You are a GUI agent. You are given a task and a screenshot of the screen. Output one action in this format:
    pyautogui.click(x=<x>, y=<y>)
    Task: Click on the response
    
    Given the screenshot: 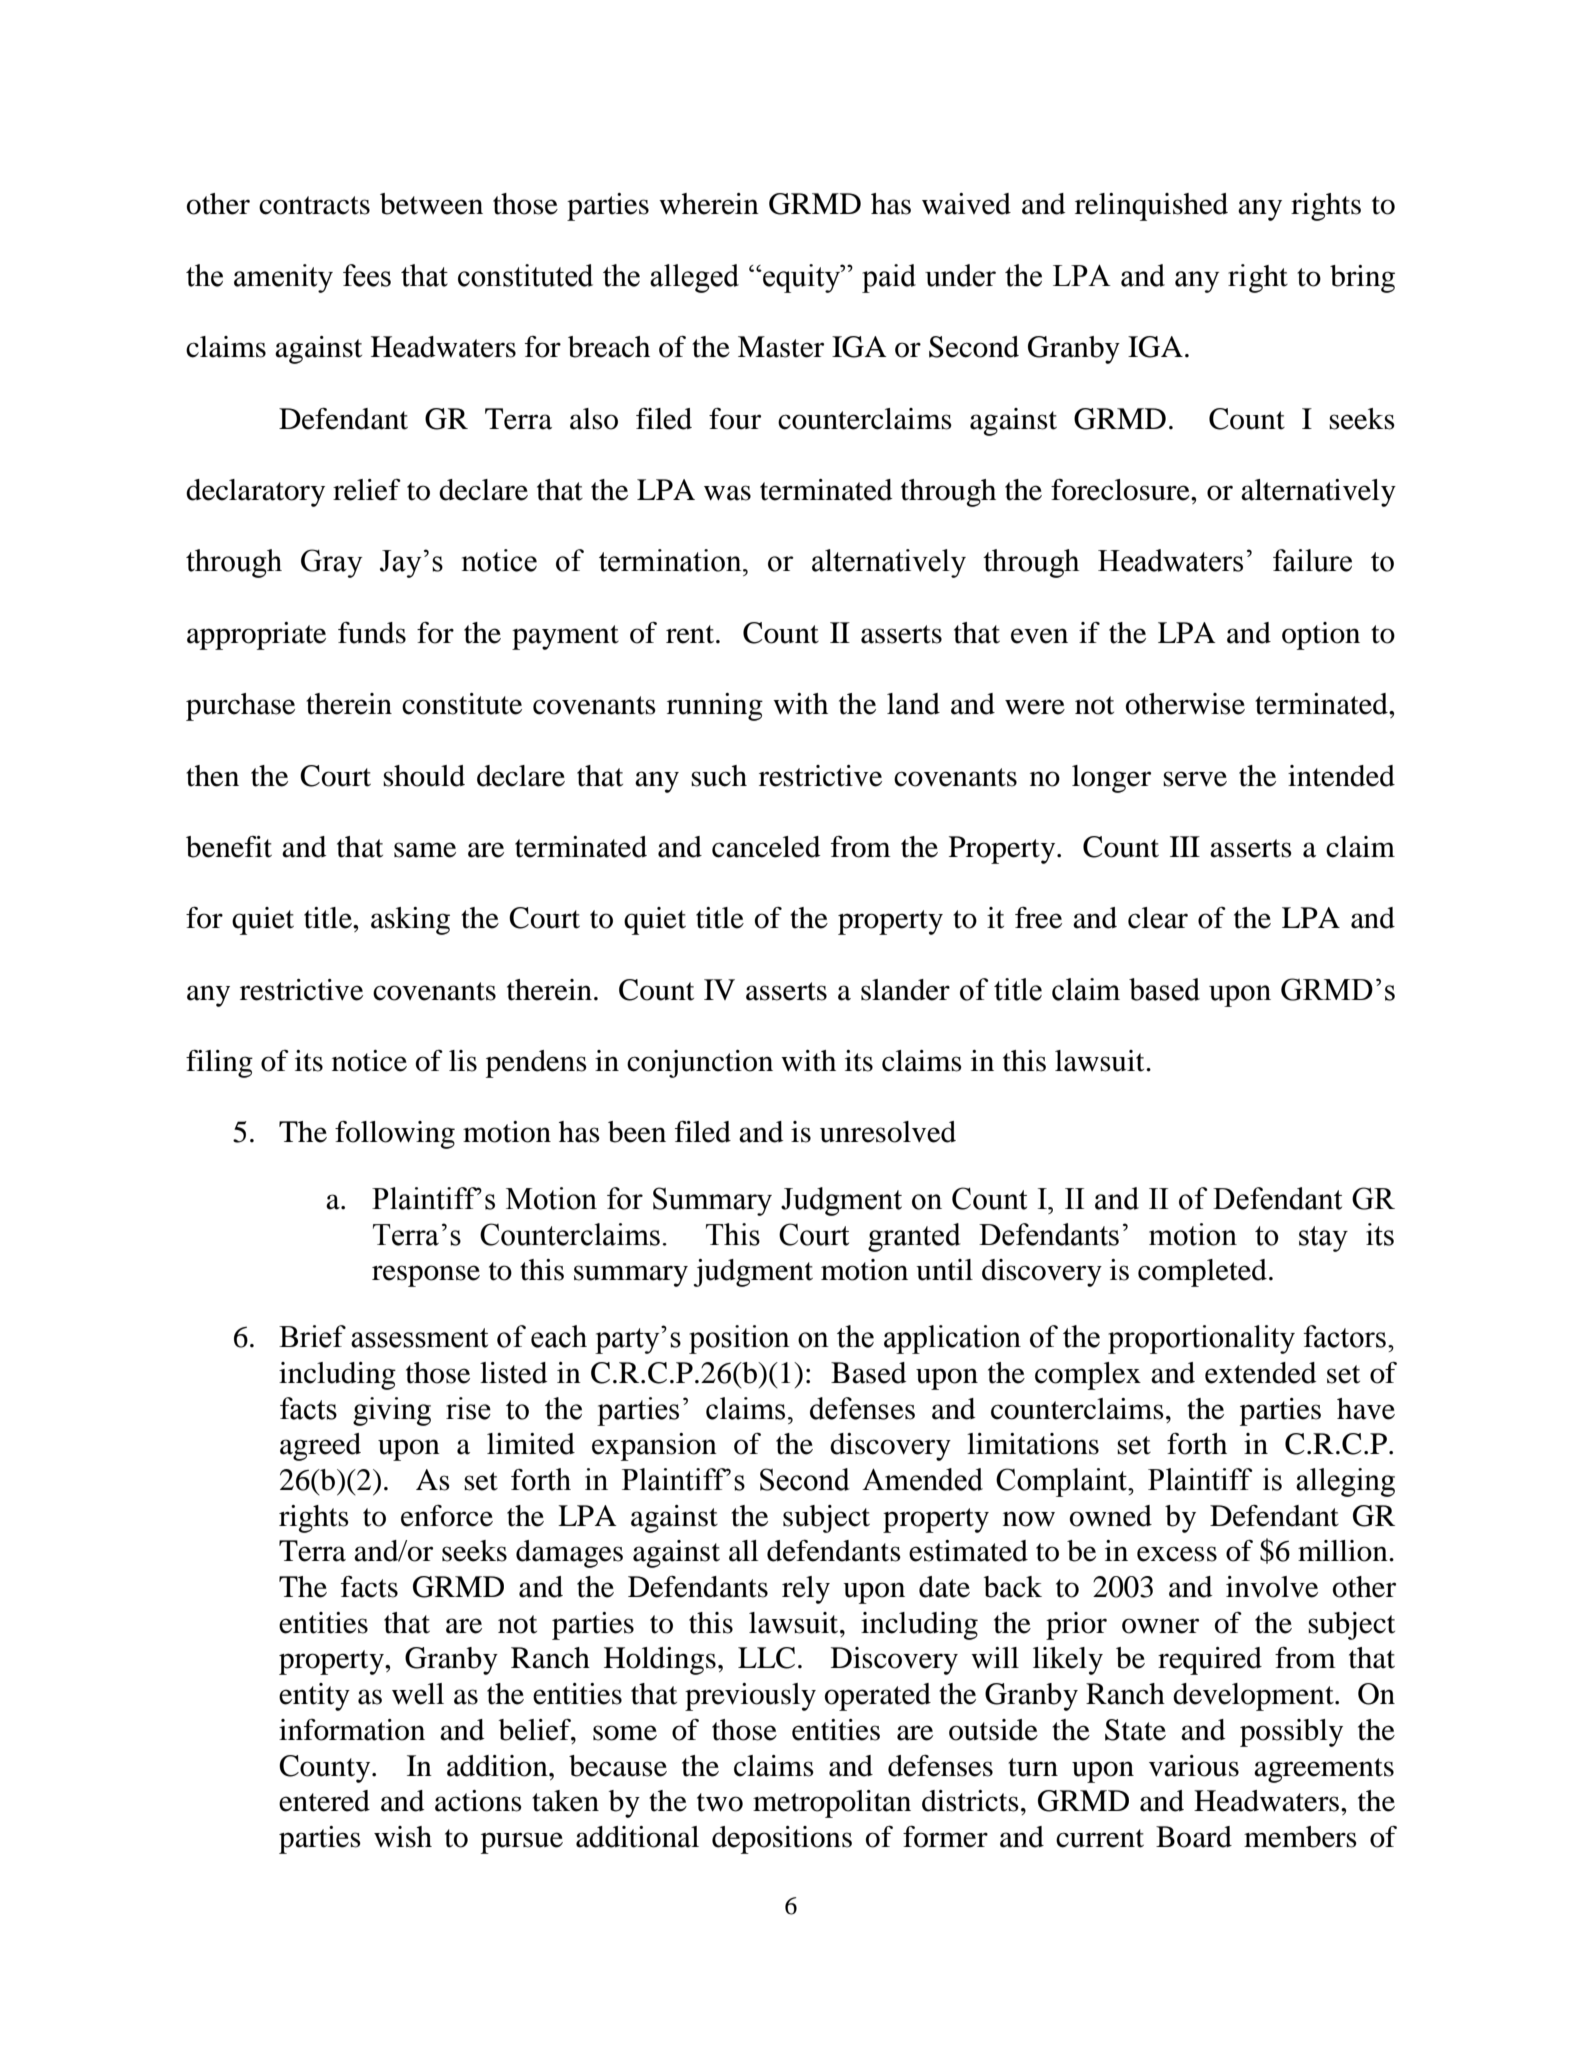 What is the action you would take?
    pyautogui.click(x=426, y=1276)
